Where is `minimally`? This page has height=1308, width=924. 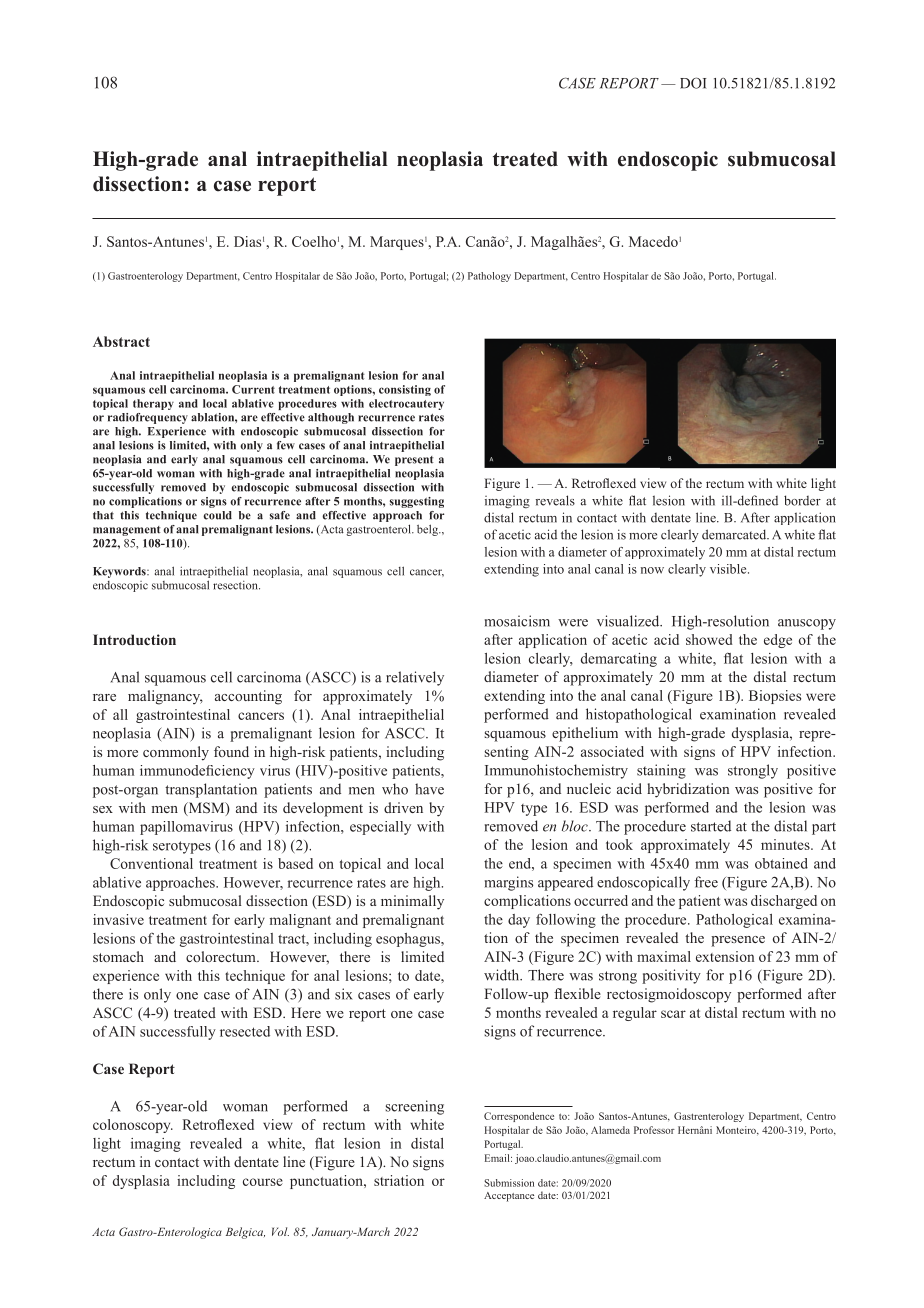 minimally is located at coordinates (412, 902).
